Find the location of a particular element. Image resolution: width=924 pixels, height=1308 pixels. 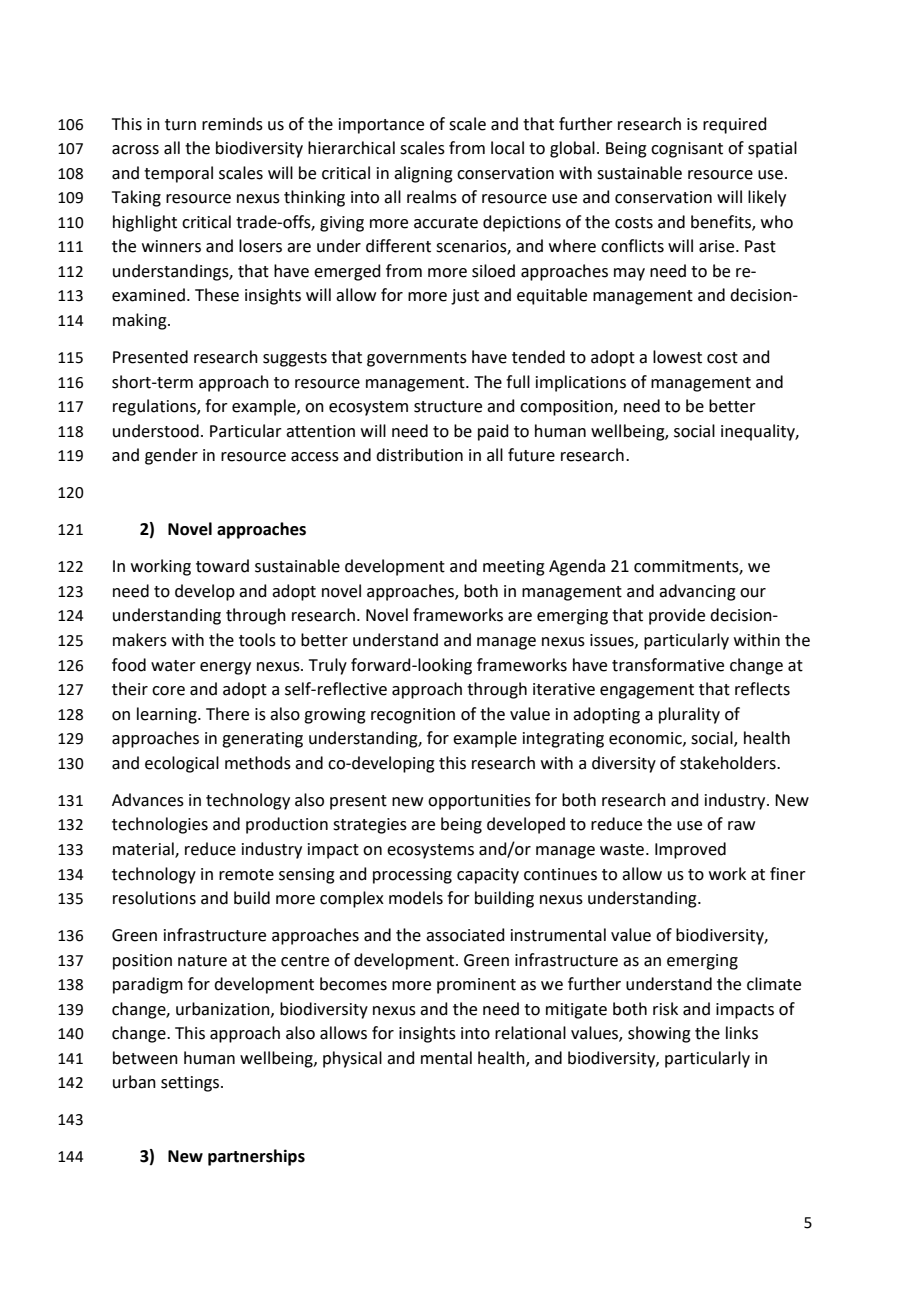

governments is located at coordinates (417, 359).
